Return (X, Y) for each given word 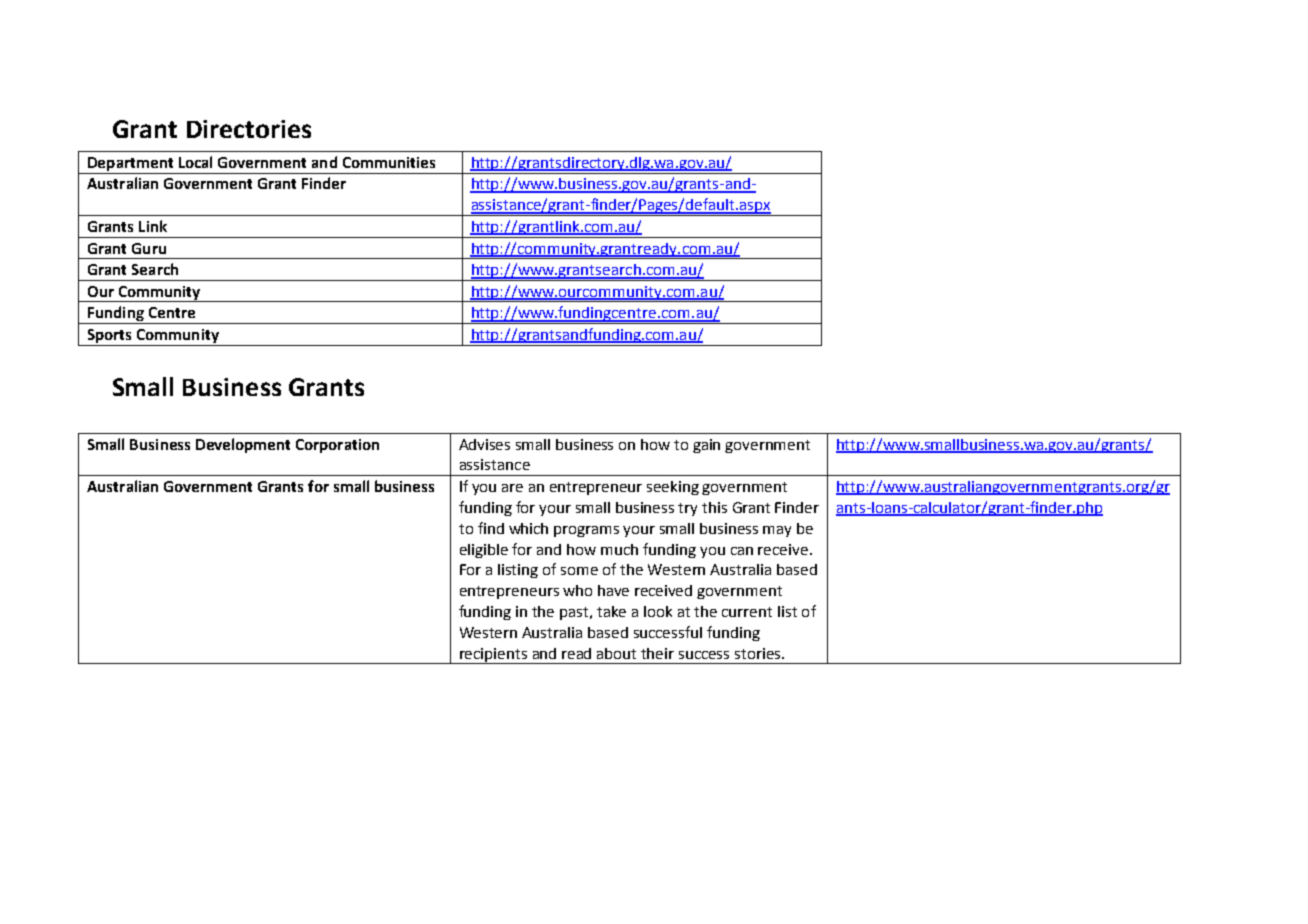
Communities (389, 162)
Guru (149, 248)
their (657, 653)
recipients (493, 656)
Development (243, 445)
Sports (109, 336)
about (616, 653)
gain (706, 446)
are (512, 488)
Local (195, 162)
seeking (673, 488)
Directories (249, 129)
